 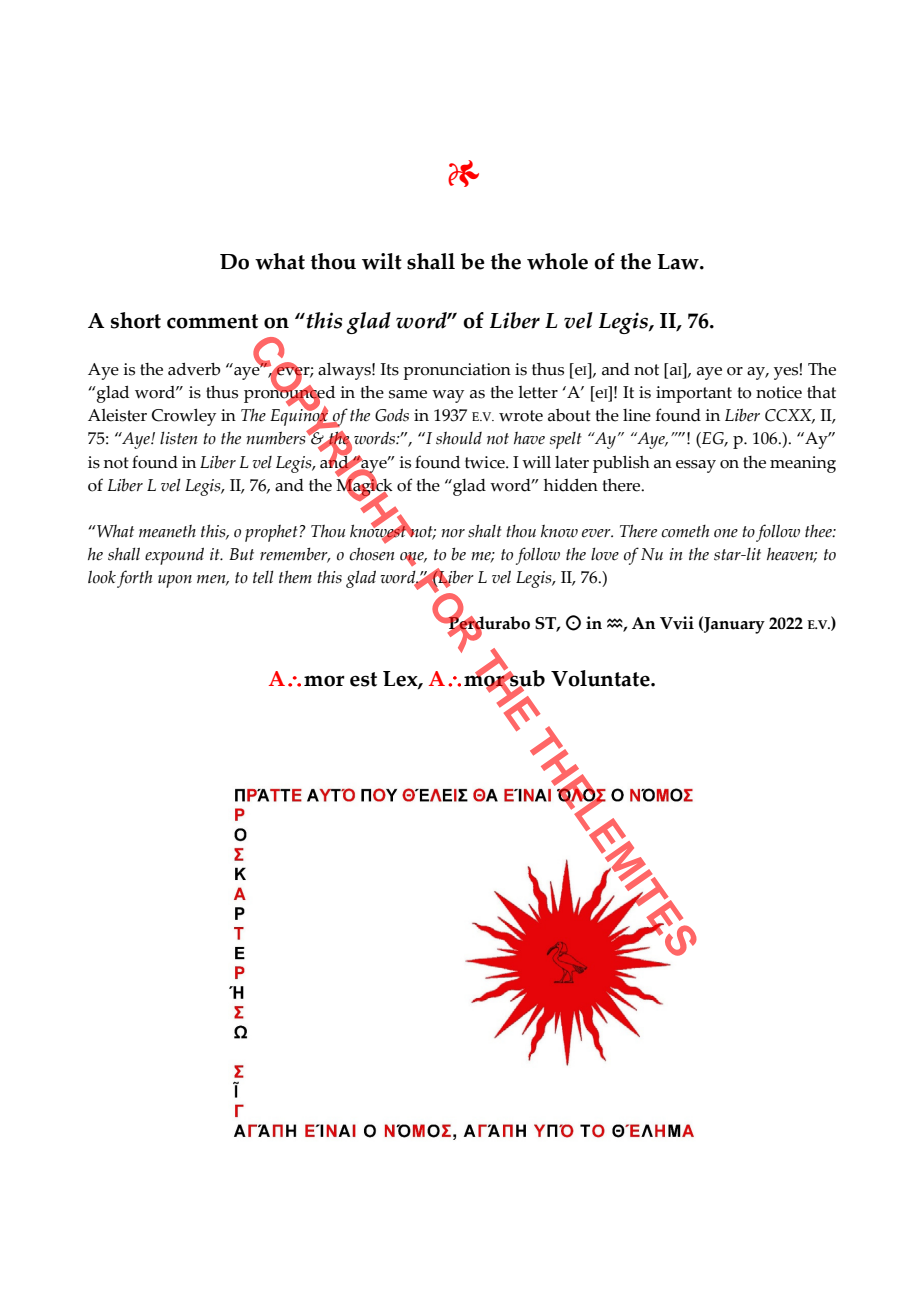 I want to click on listen, so click(x=178, y=438).
